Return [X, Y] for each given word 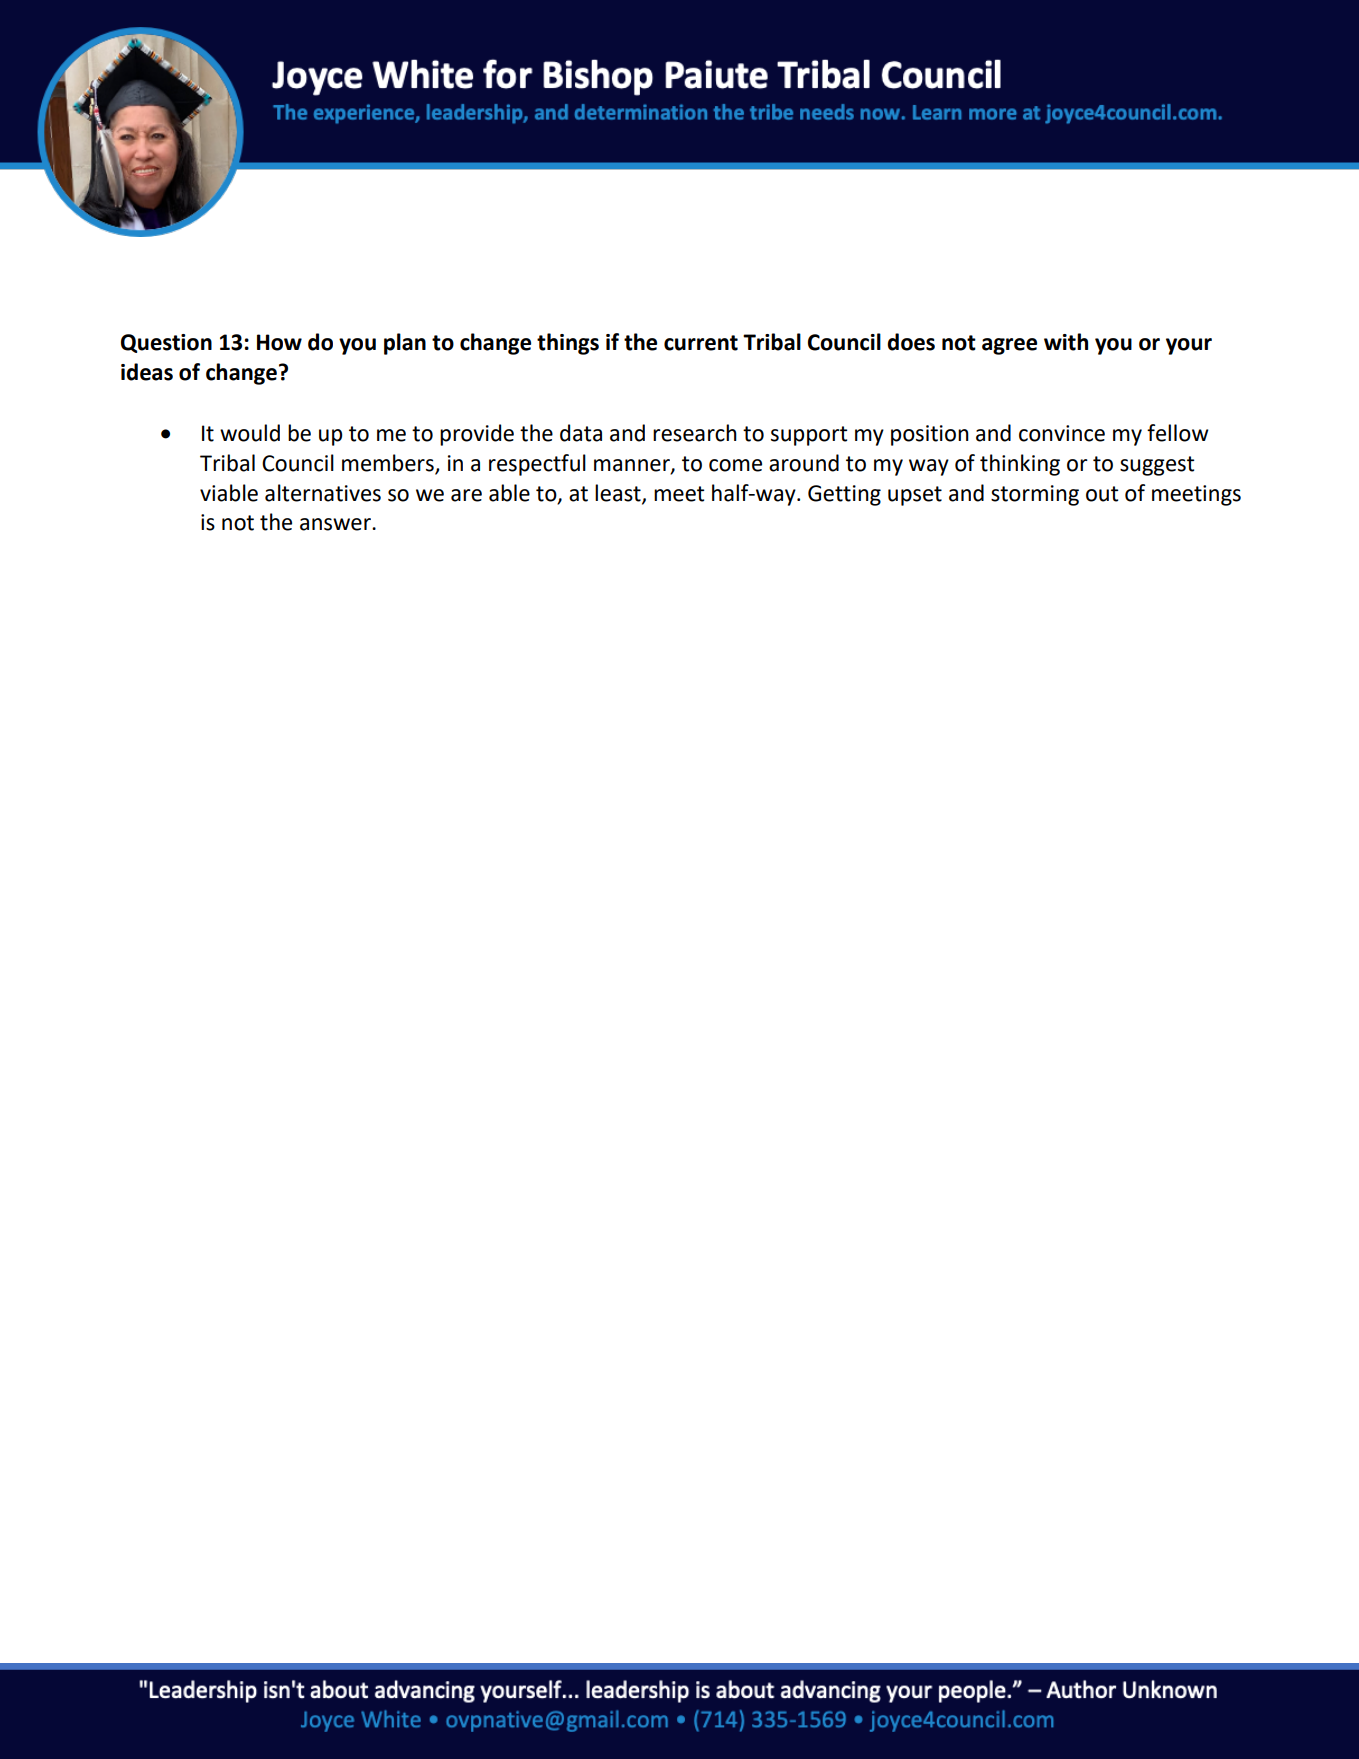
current [701, 343]
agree [1009, 346]
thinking [1020, 465]
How [279, 342]
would [250, 433]
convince [1062, 433]
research [695, 433]
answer [336, 524]
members [388, 463]
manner [633, 466]
